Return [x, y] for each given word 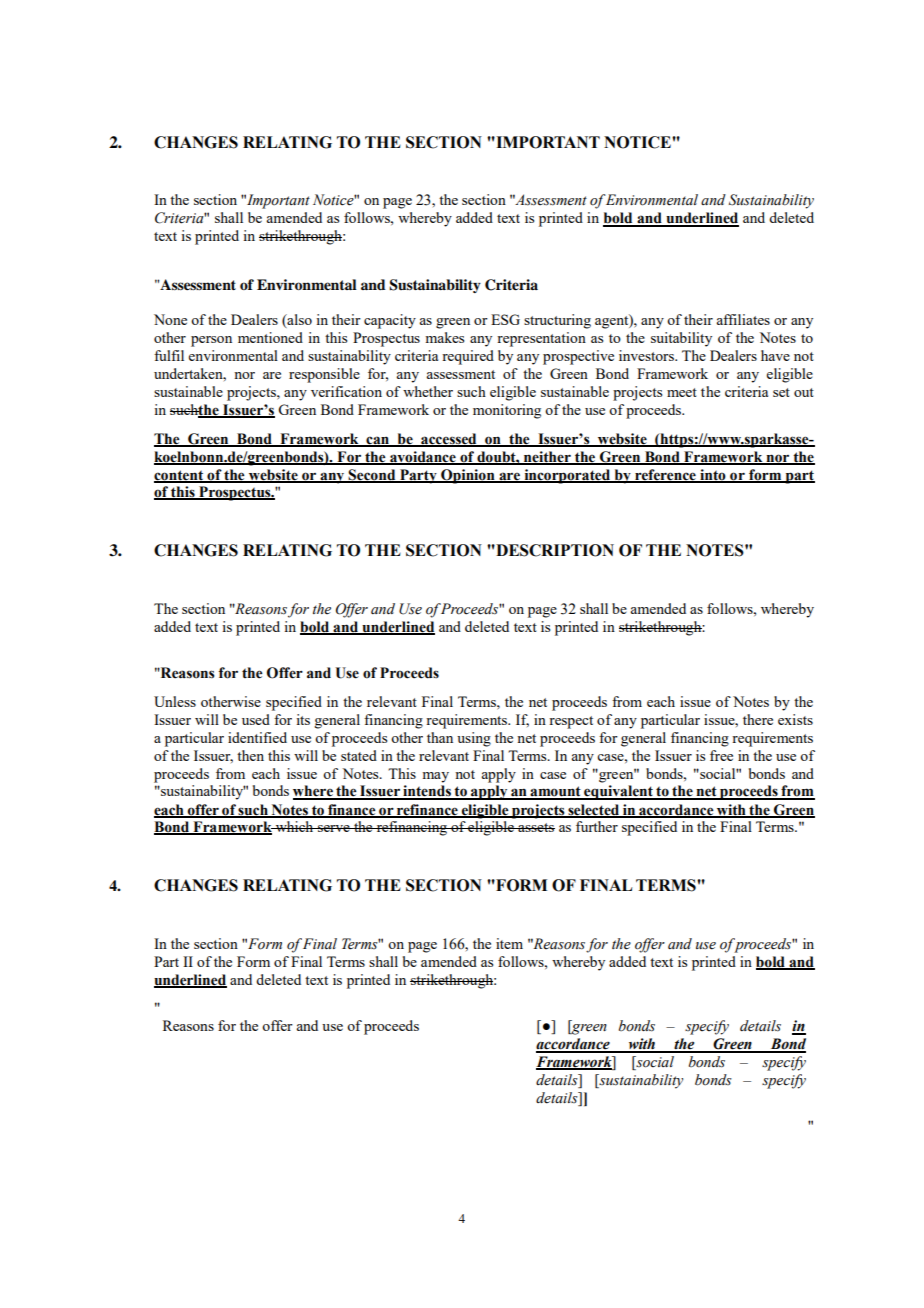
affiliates [743, 319]
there [758, 719]
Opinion [468, 476]
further [597, 826]
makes [444, 337]
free [721, 755]
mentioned [270, 337]
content [179, 476]
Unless [175, 701]
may [435, 777]
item [509, 943]
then [250, 755]
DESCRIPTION [554, 550]
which [294, 826]
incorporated [567, 476]
